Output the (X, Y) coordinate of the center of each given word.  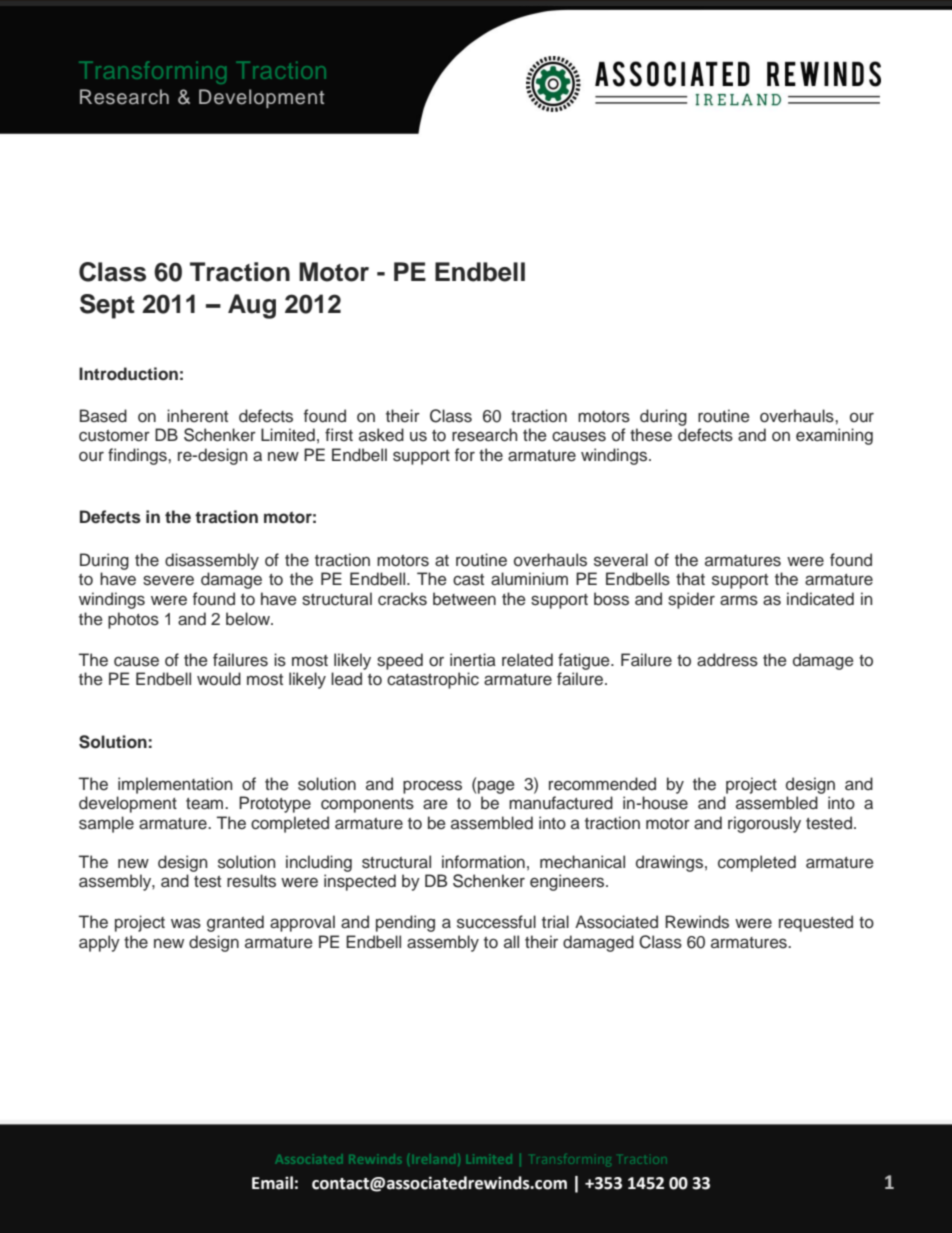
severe (168, 580)
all (511, 941)
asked (381, 435)
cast (468, 580)
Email (272, 1183)
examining (834, 436)
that (690, 579)
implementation (175, 785)
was (186, 923)
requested (816, 923)
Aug (252, 306)
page (496, 787)
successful (496, 922)
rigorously (764, 824)
